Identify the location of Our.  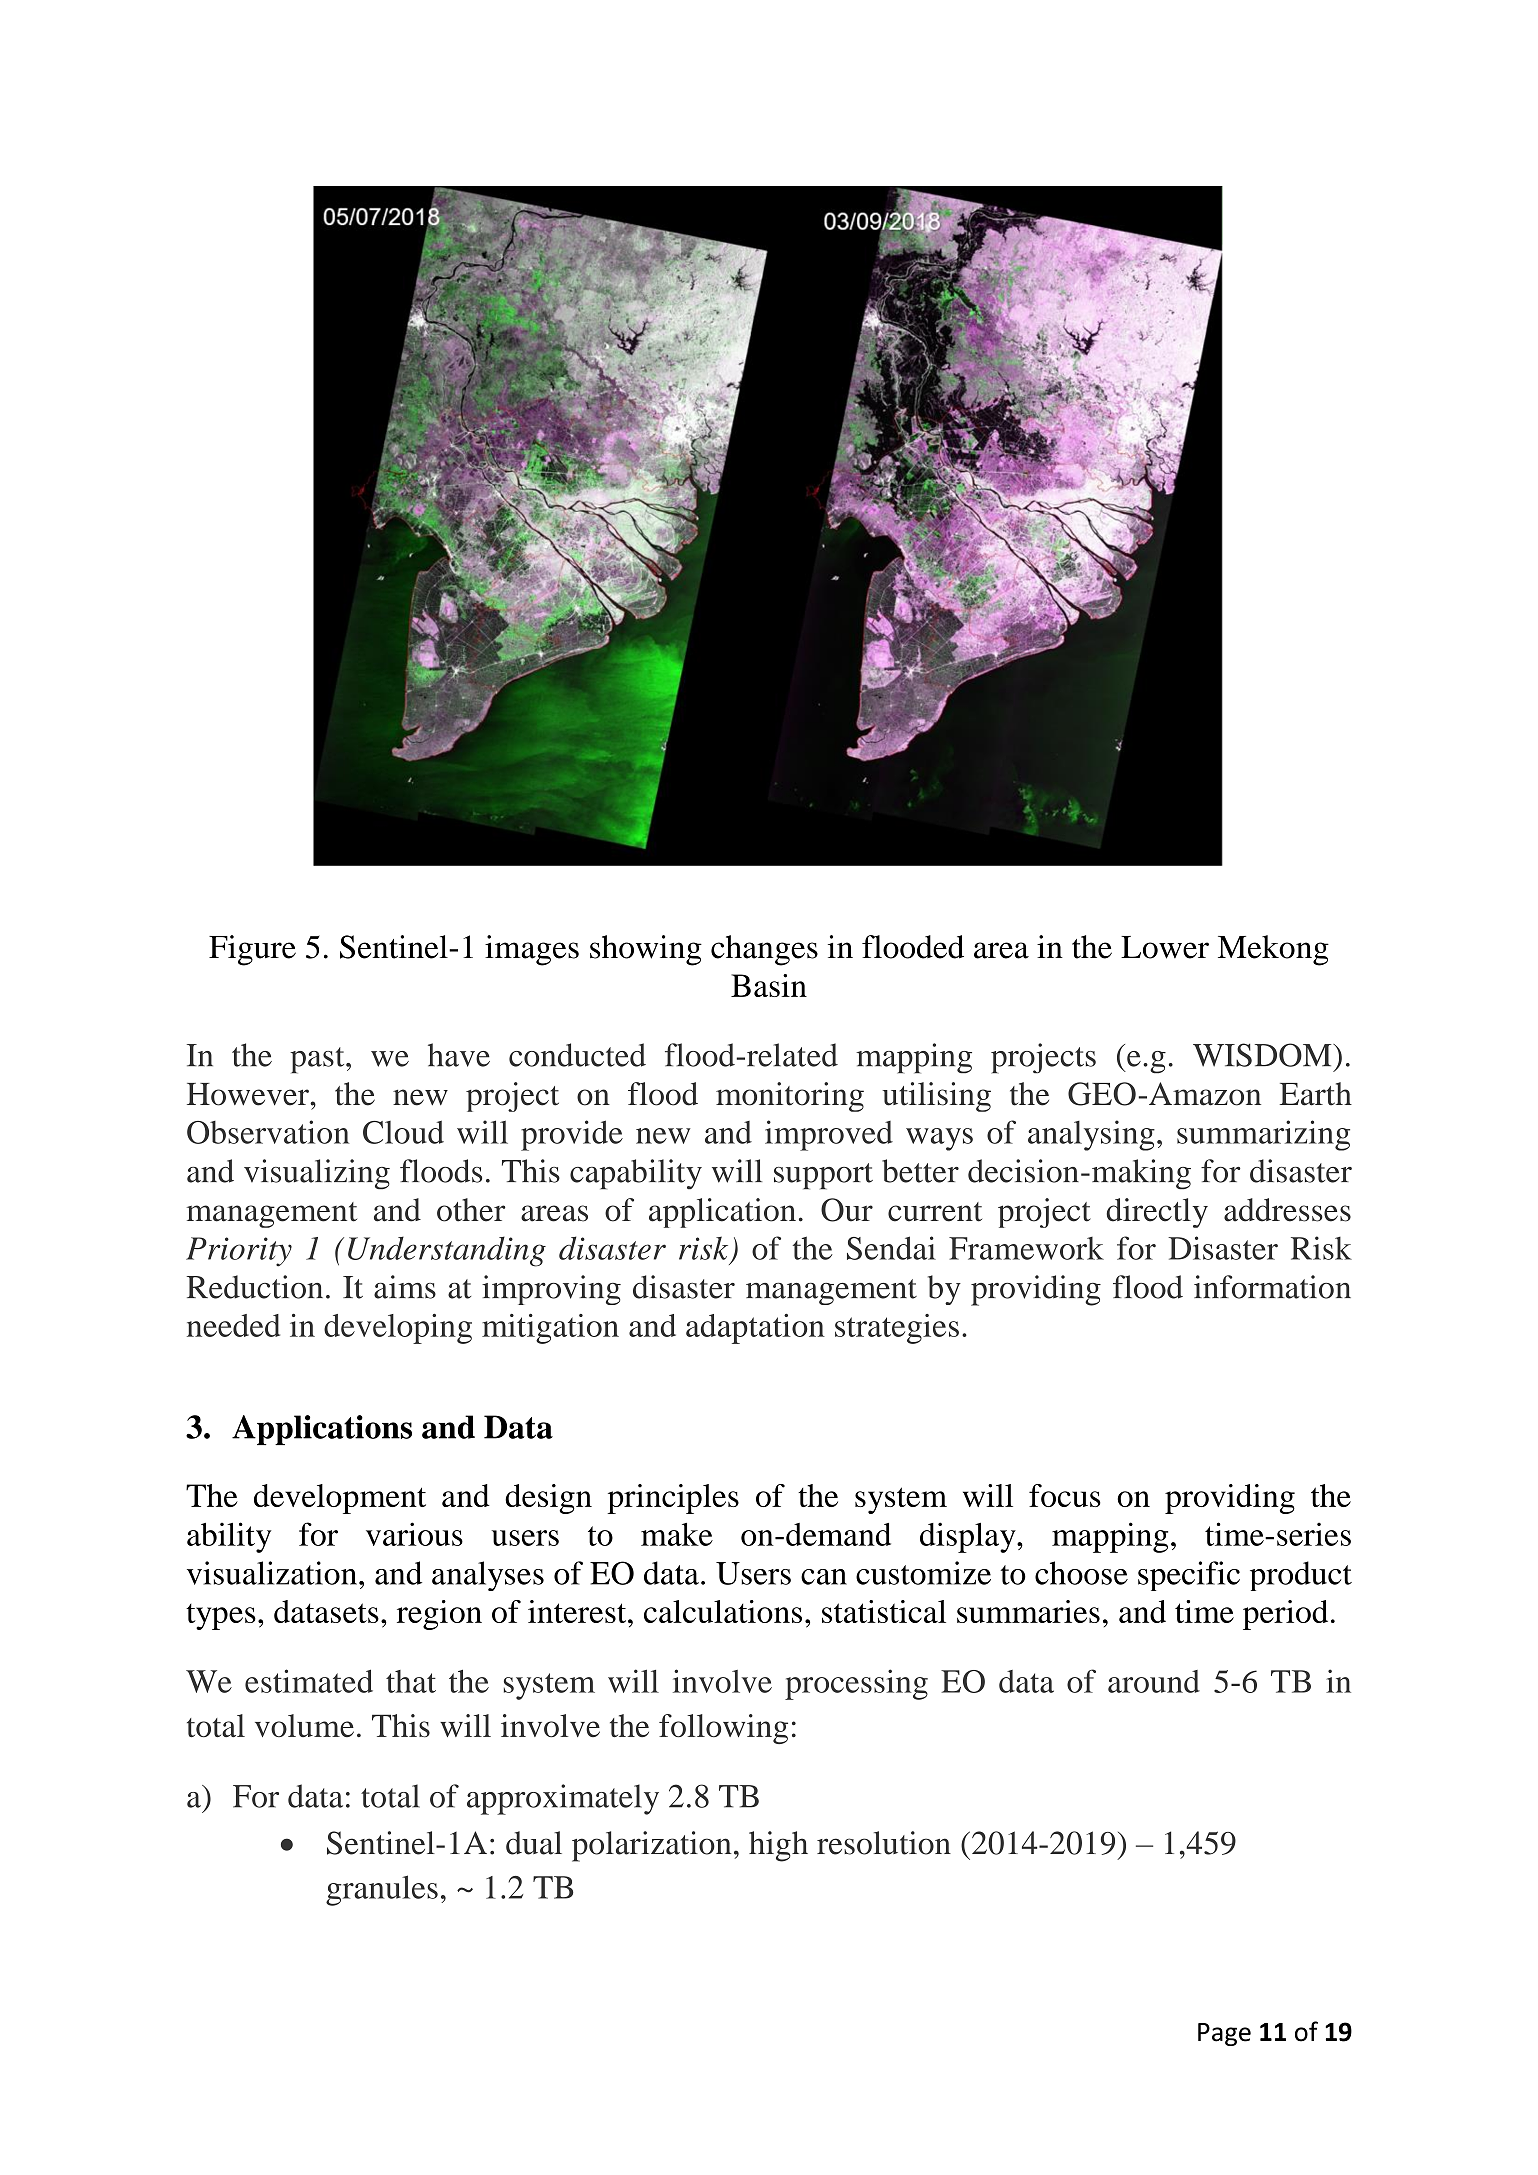
(847, 1210).
